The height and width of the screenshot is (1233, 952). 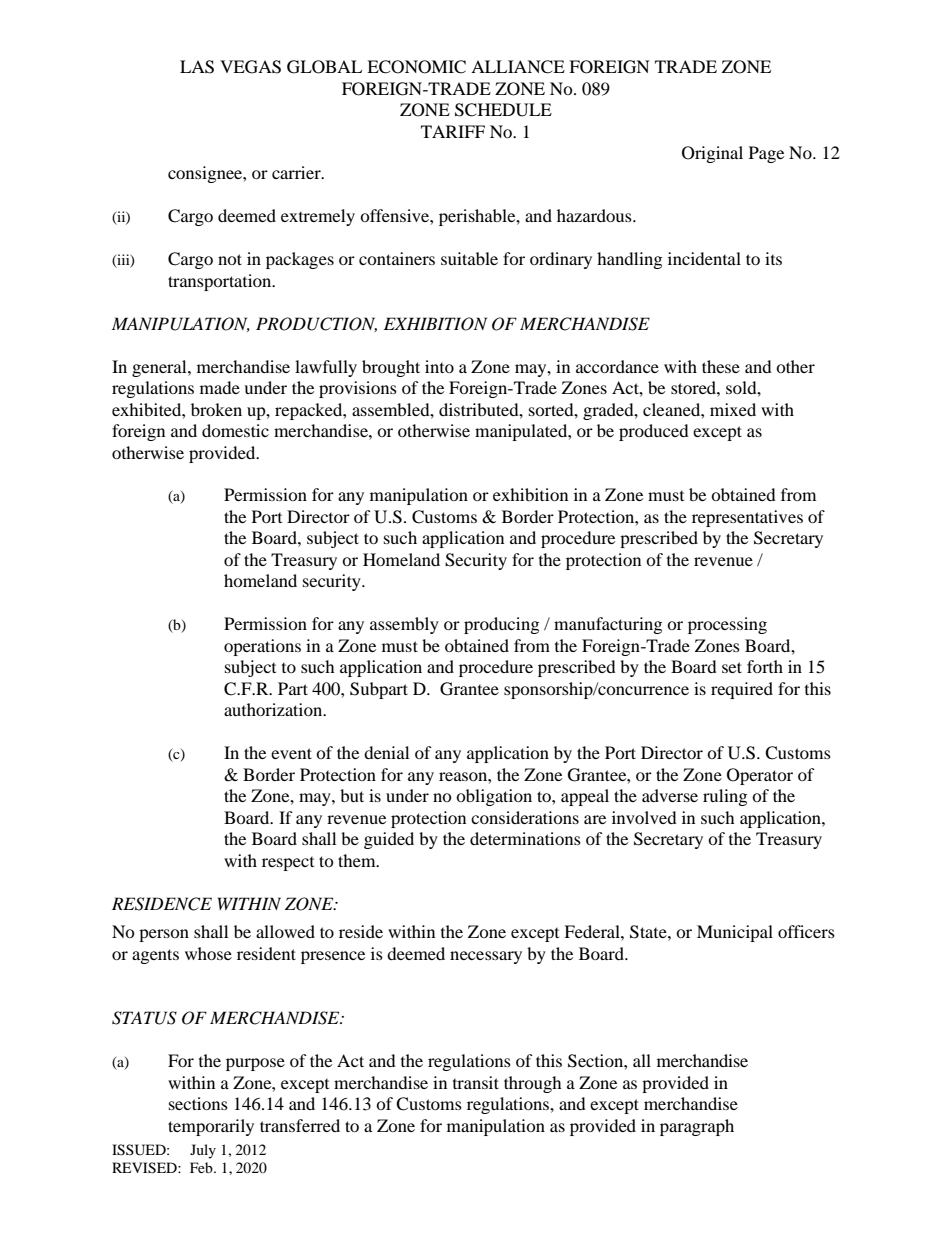 I want to click on Original, so click(x=712, y=154).
